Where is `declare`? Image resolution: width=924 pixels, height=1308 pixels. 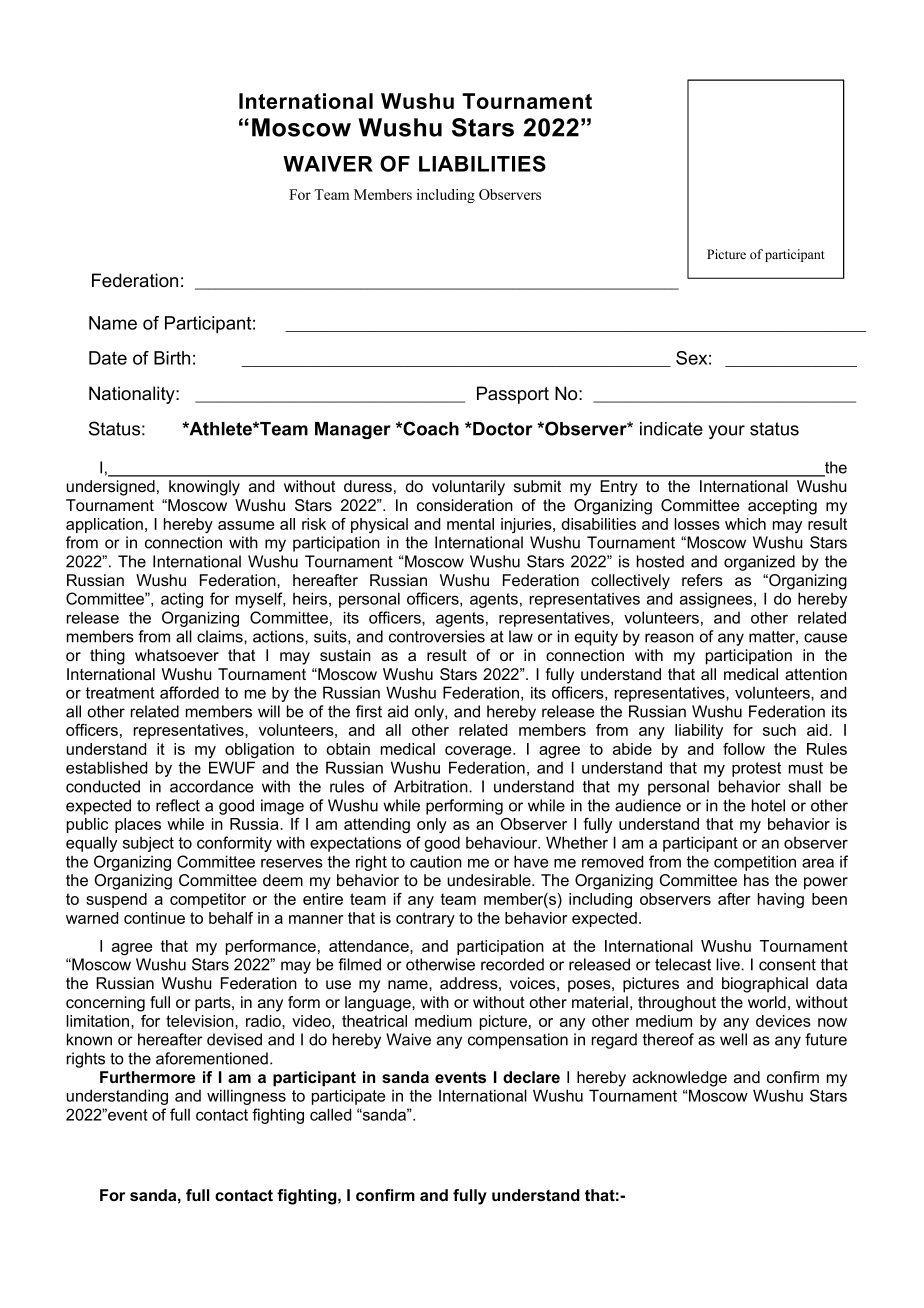
declare is located at coordinates (531, 1077).
